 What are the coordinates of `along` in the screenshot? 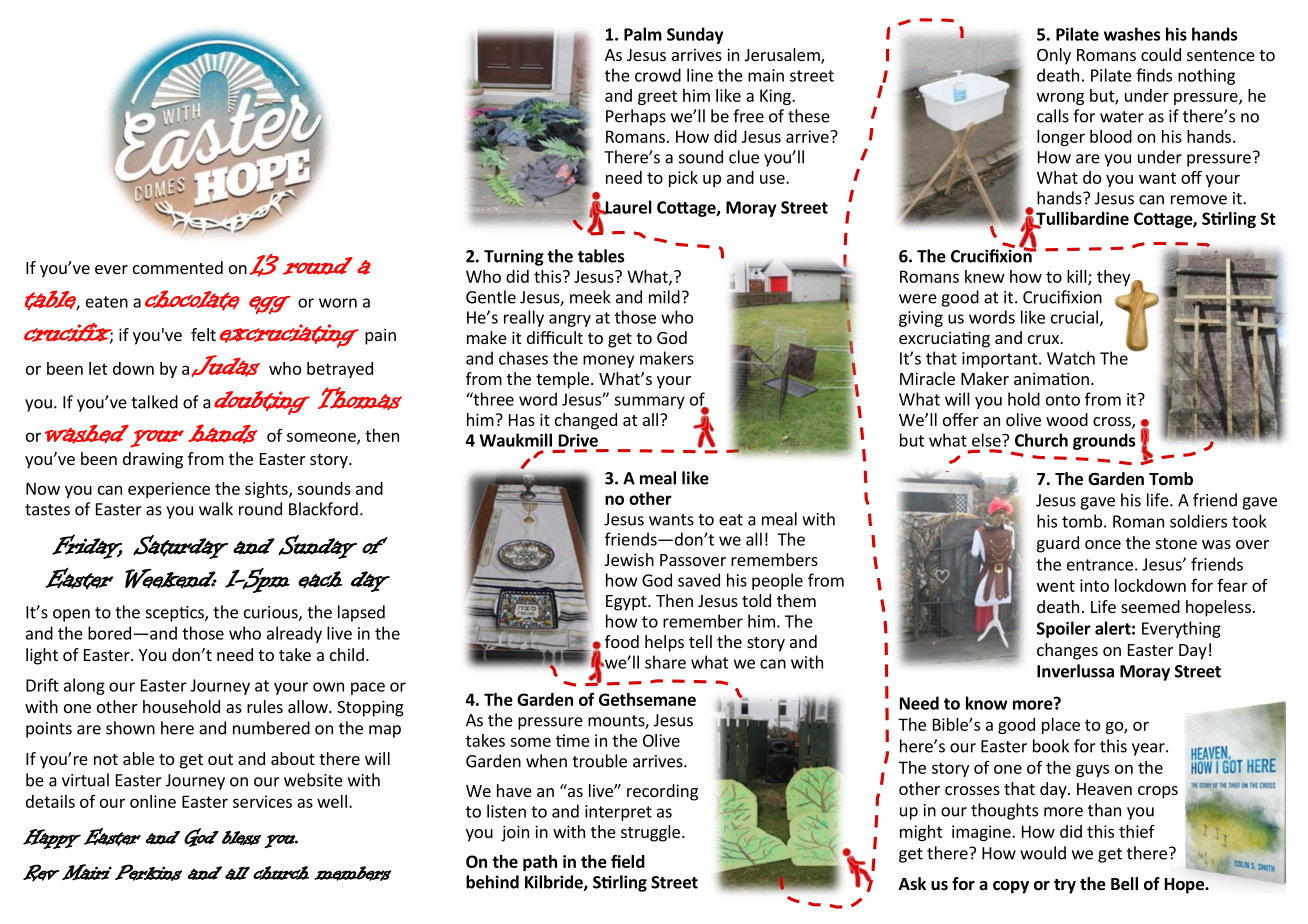 It's located at (84, 686).
